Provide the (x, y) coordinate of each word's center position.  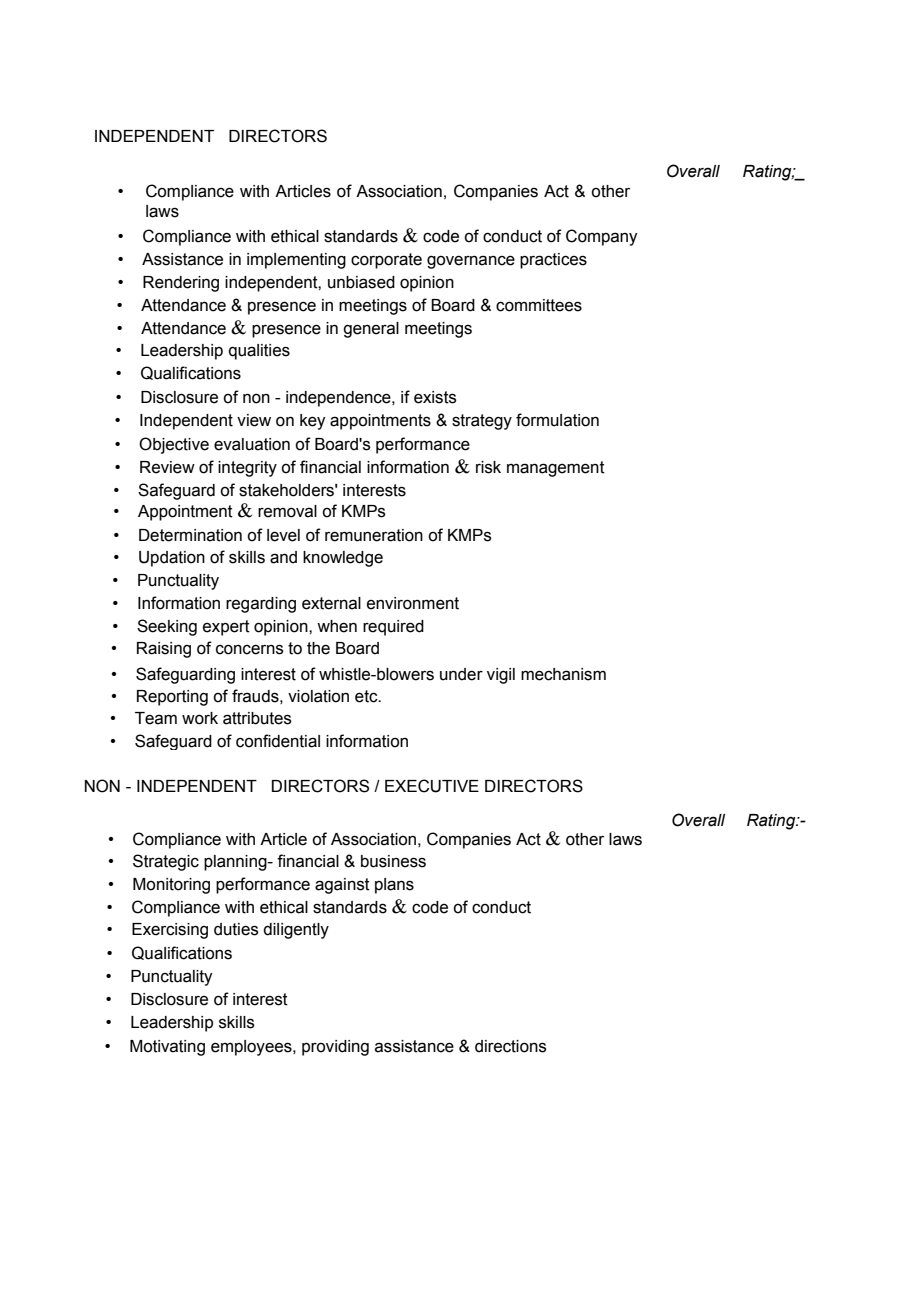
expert (226, 628)
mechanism (563, 674)
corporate (386, 261)
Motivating (167, 1048)
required (393, 628)
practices (553, 261)
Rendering (181, 284)
